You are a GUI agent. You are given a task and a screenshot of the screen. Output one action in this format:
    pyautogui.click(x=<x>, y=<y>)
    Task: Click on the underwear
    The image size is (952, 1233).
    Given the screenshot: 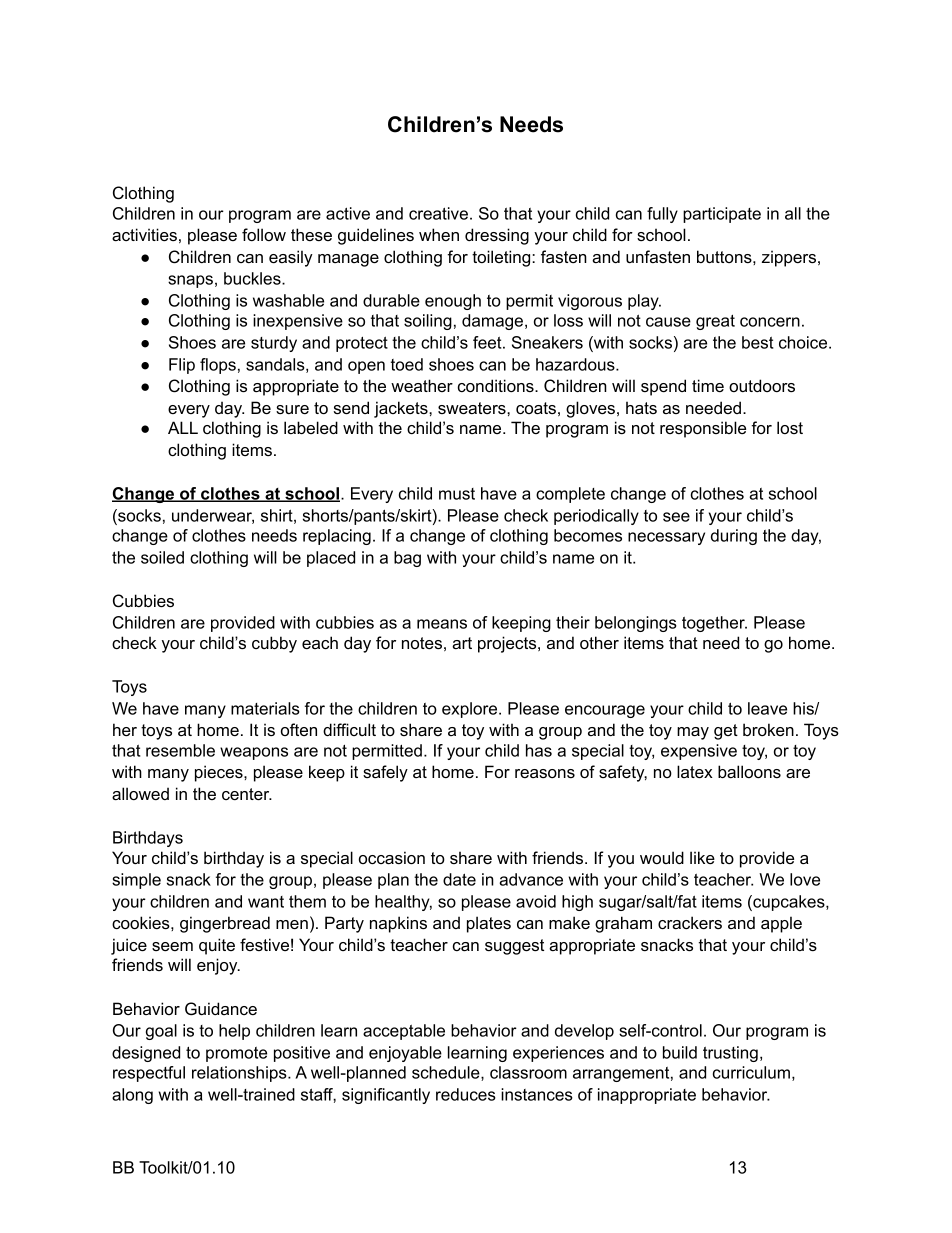 What is the action you would take?
    pyautogui.click(x=213, y=516)
